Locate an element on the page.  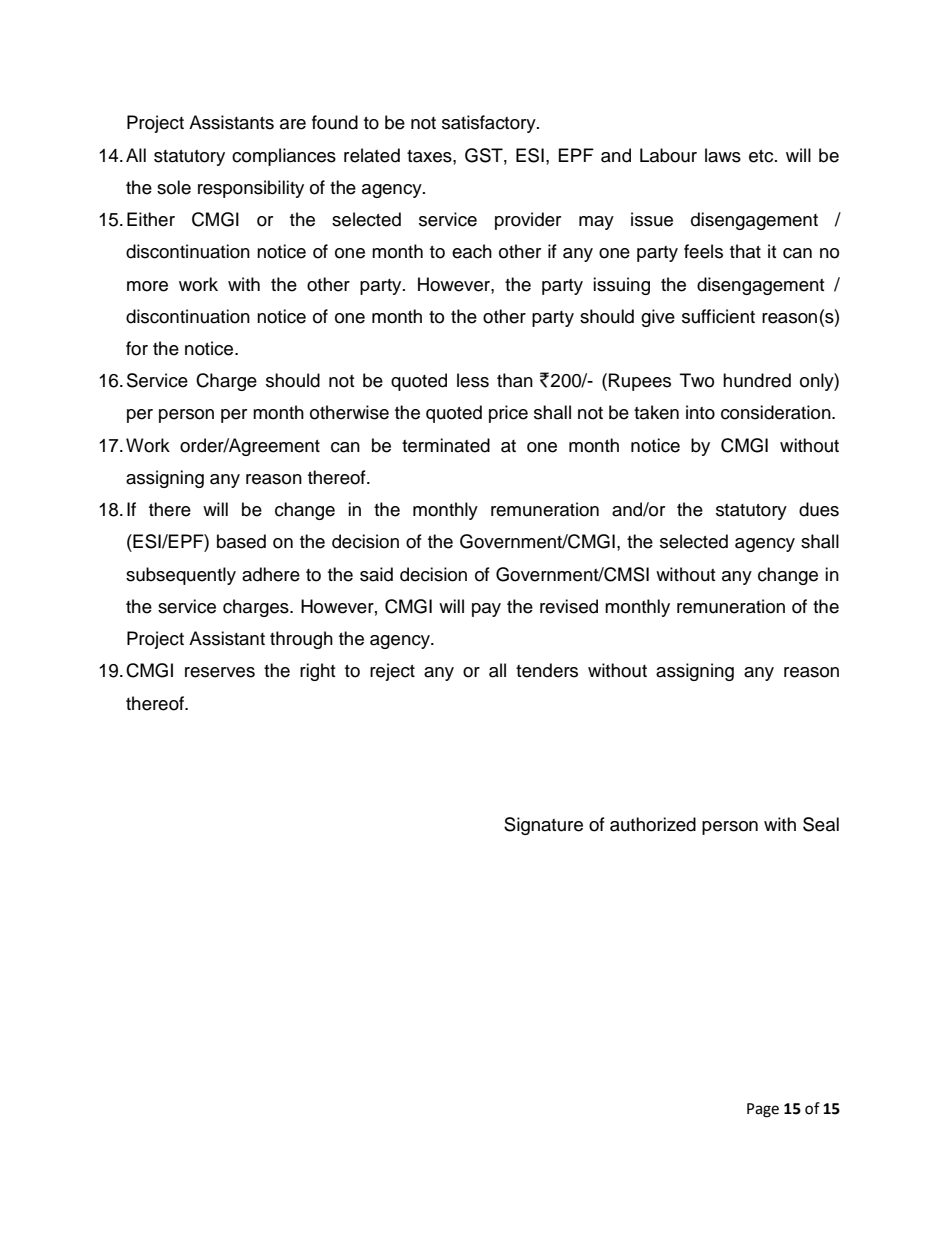
Seal is located at coordinates (821, 824).
